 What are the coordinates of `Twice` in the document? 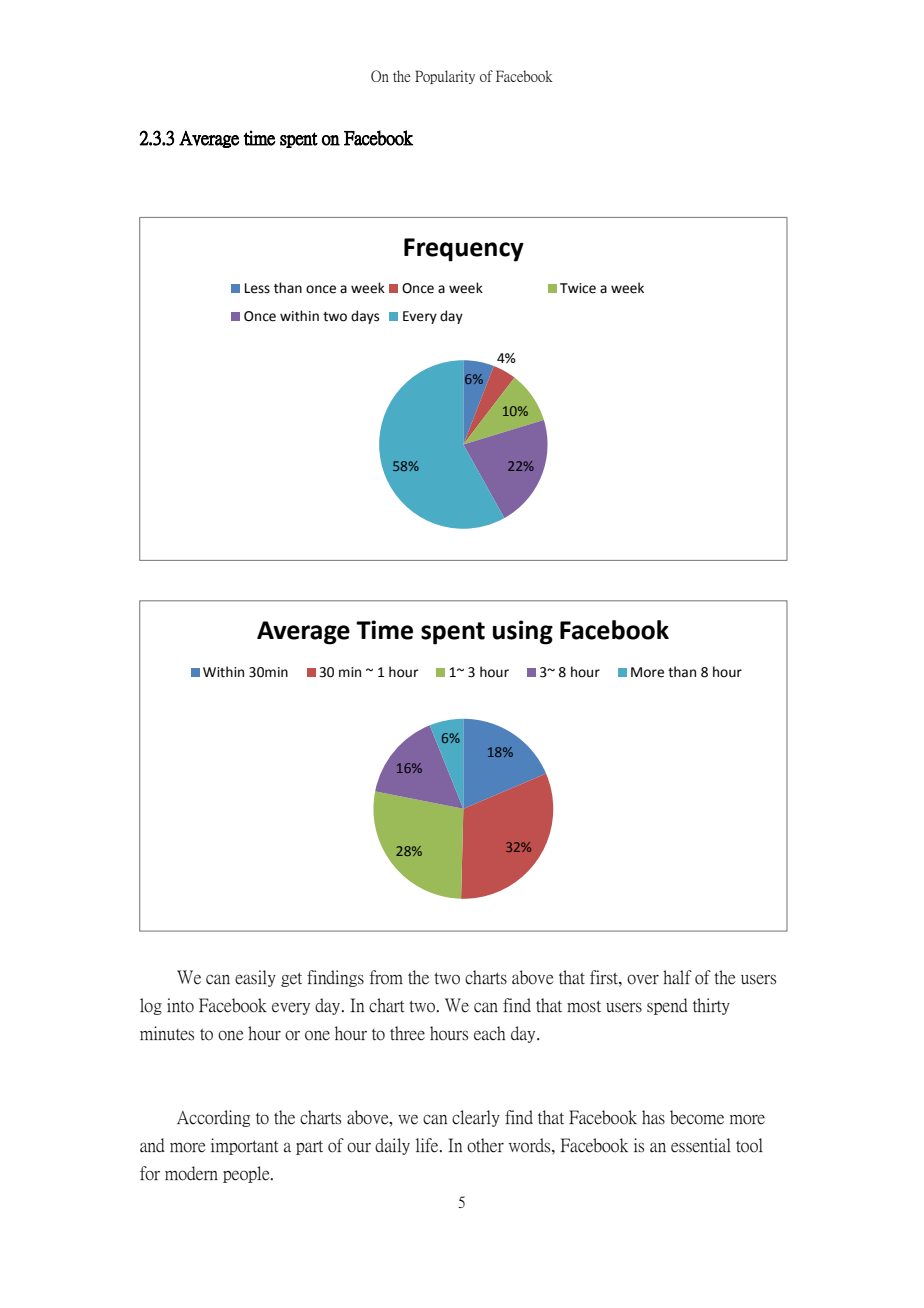 It's located at (578, 288).
